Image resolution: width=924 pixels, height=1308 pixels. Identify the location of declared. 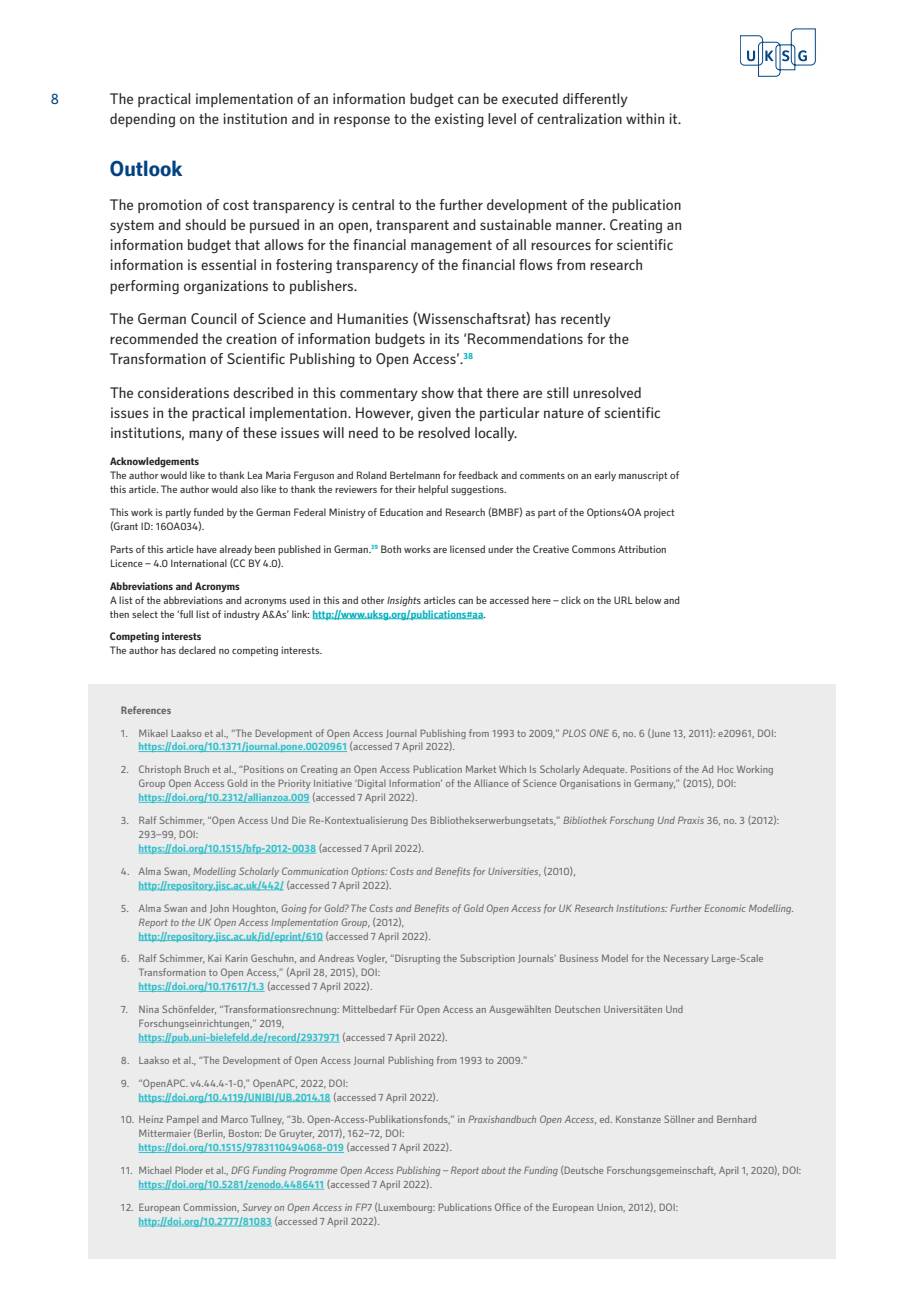
(197, 650).
